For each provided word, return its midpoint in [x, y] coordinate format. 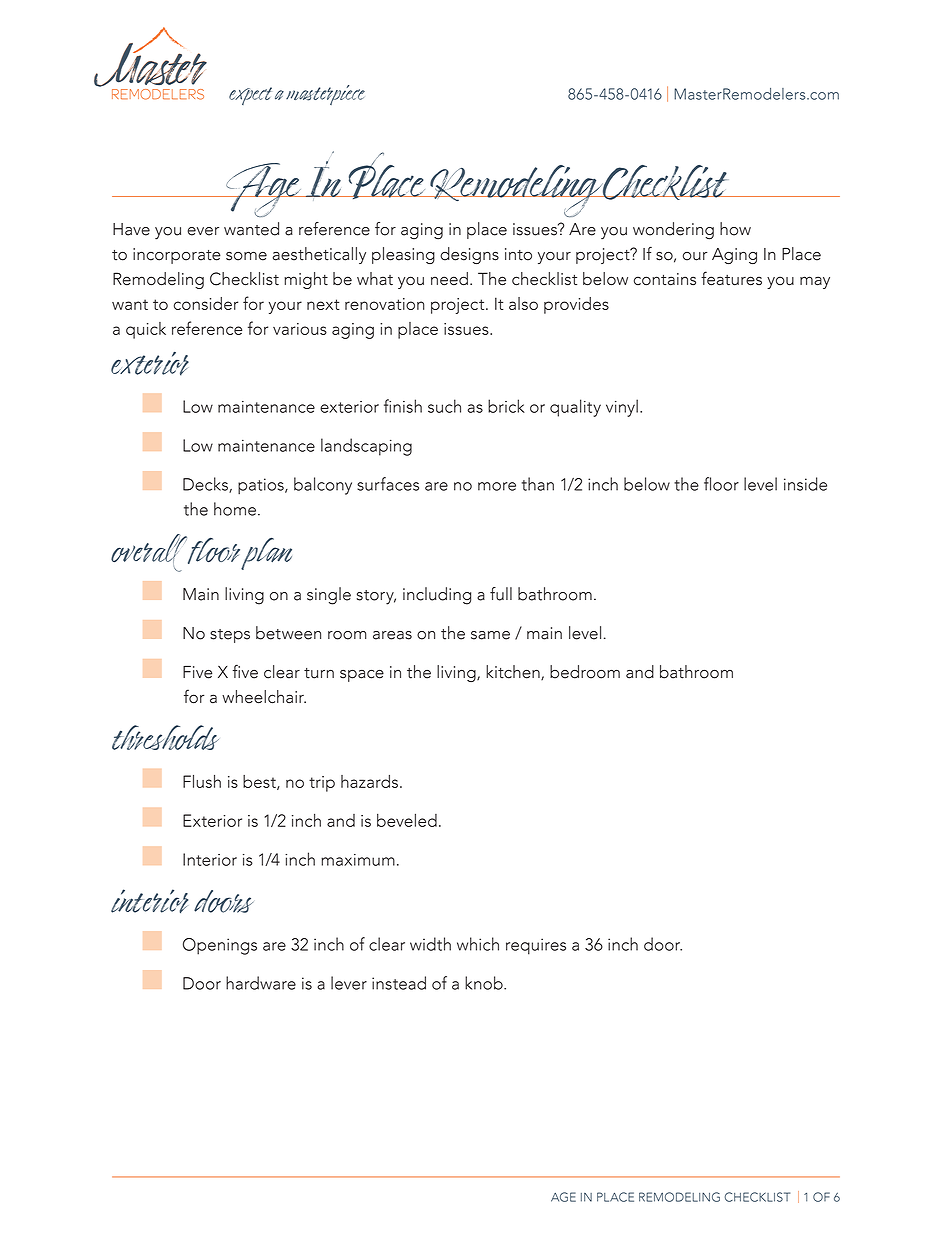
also [523, 303]
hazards [369, 781]
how [735, 229]
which [478, 944]
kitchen [514, 672]
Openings [220, 946]
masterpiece [325, 95]
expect [250, 96]
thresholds [165, 737]
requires [536, 946]
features [731, 278]
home [235, 509]
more [497, 486]
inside [805, 484]
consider [206, 303]
